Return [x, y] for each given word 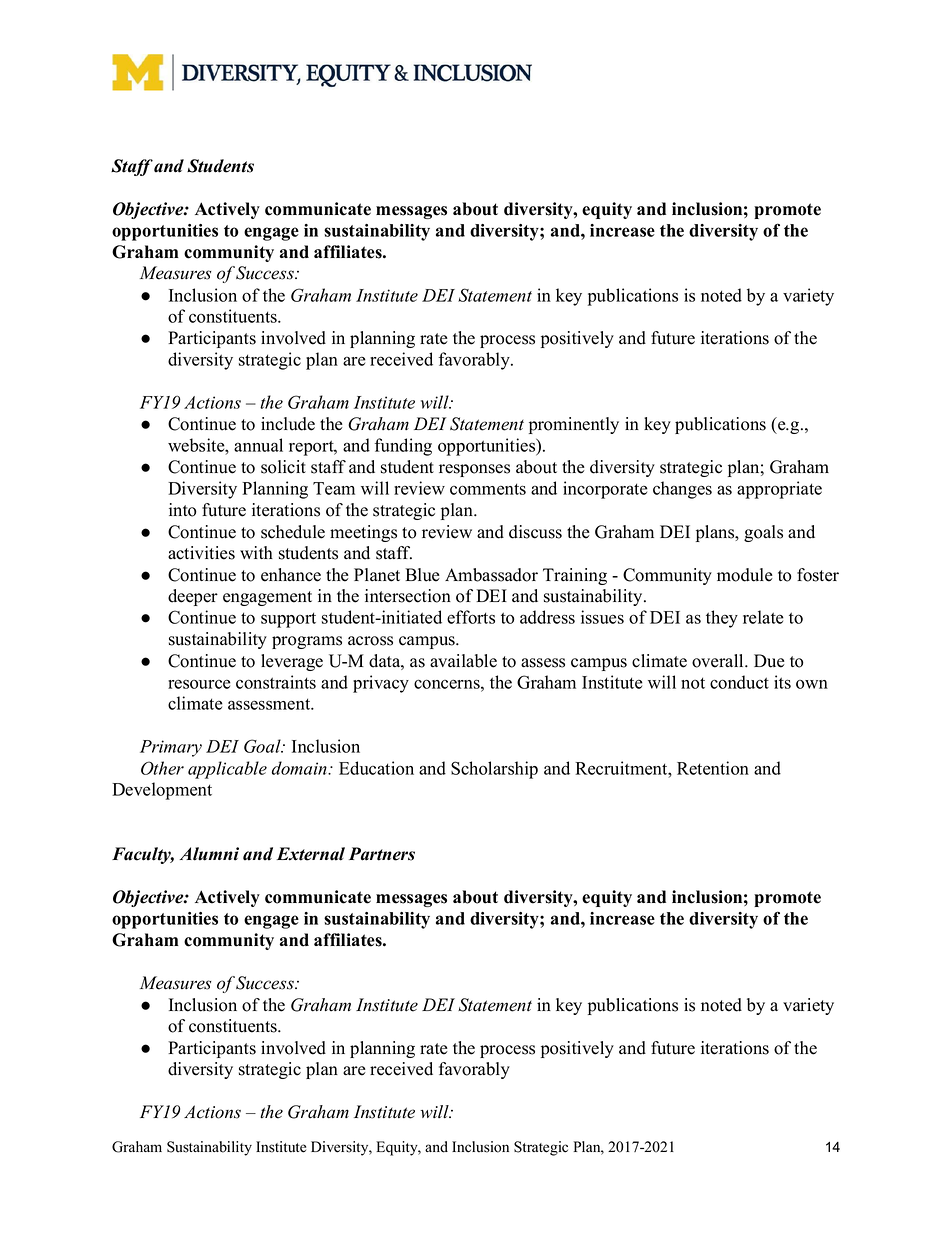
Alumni [209, 854]
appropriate [779, 490]
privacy [381, 684]
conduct [739, 682]
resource [199, 684]
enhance [291, 575]
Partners [382, 854]
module [745, 575]
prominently [574, 425]
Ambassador [491, 575]
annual [258, 445]
